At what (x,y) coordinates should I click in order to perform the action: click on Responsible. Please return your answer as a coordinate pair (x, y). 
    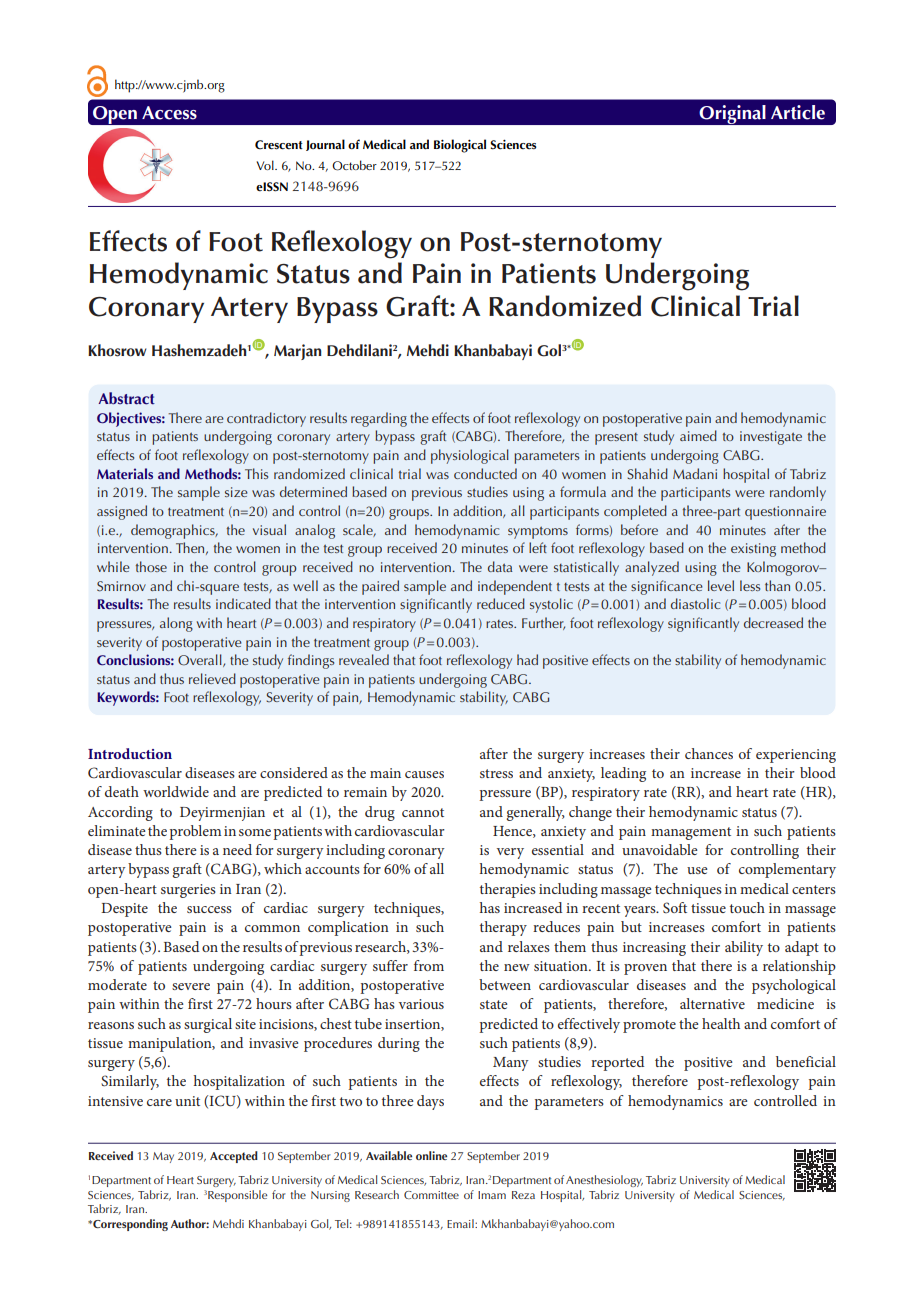
    Looking at the image, I should click on (237, 1196).
